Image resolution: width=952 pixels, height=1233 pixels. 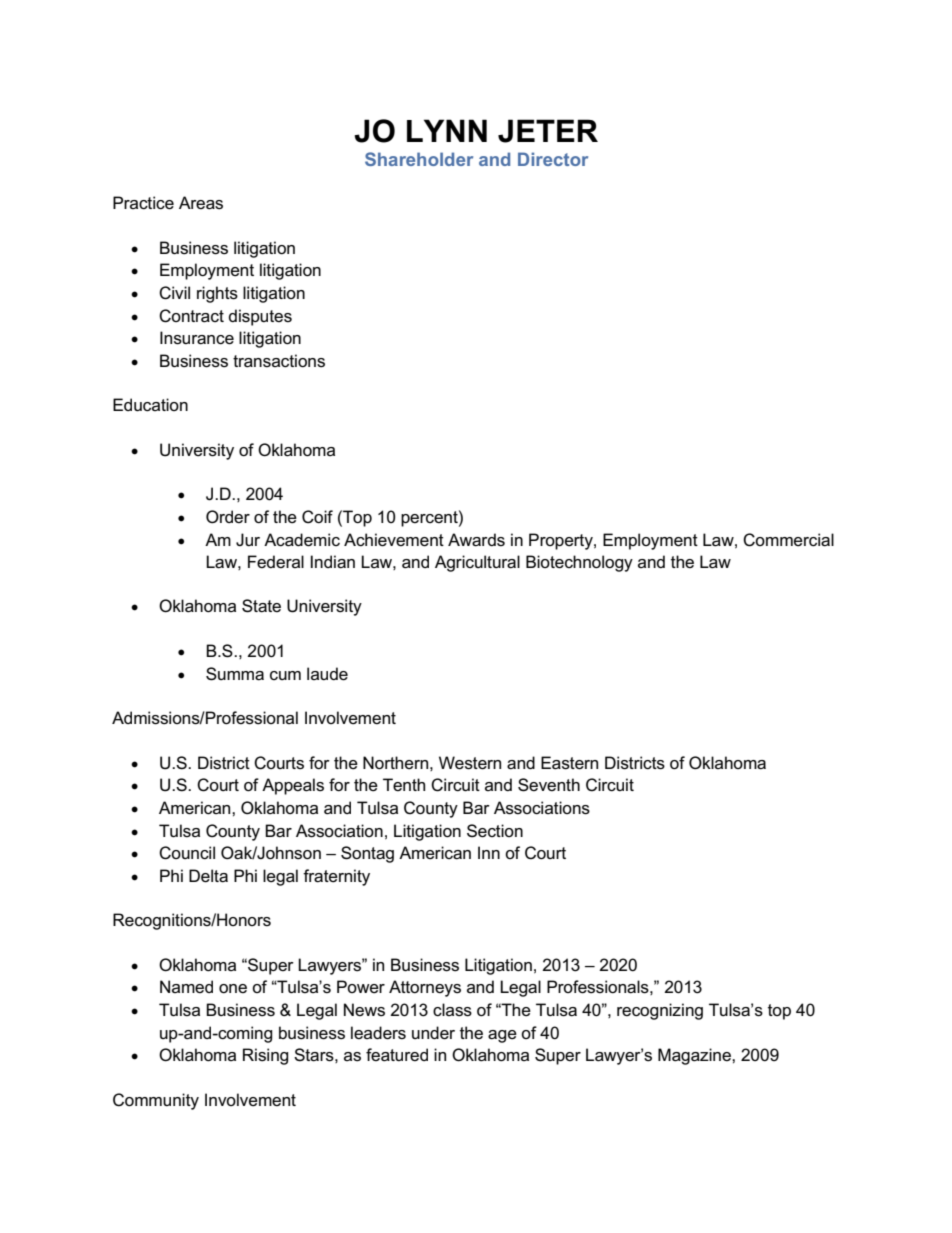 I want to click on Agricultural, so click(x=477, y=563).
